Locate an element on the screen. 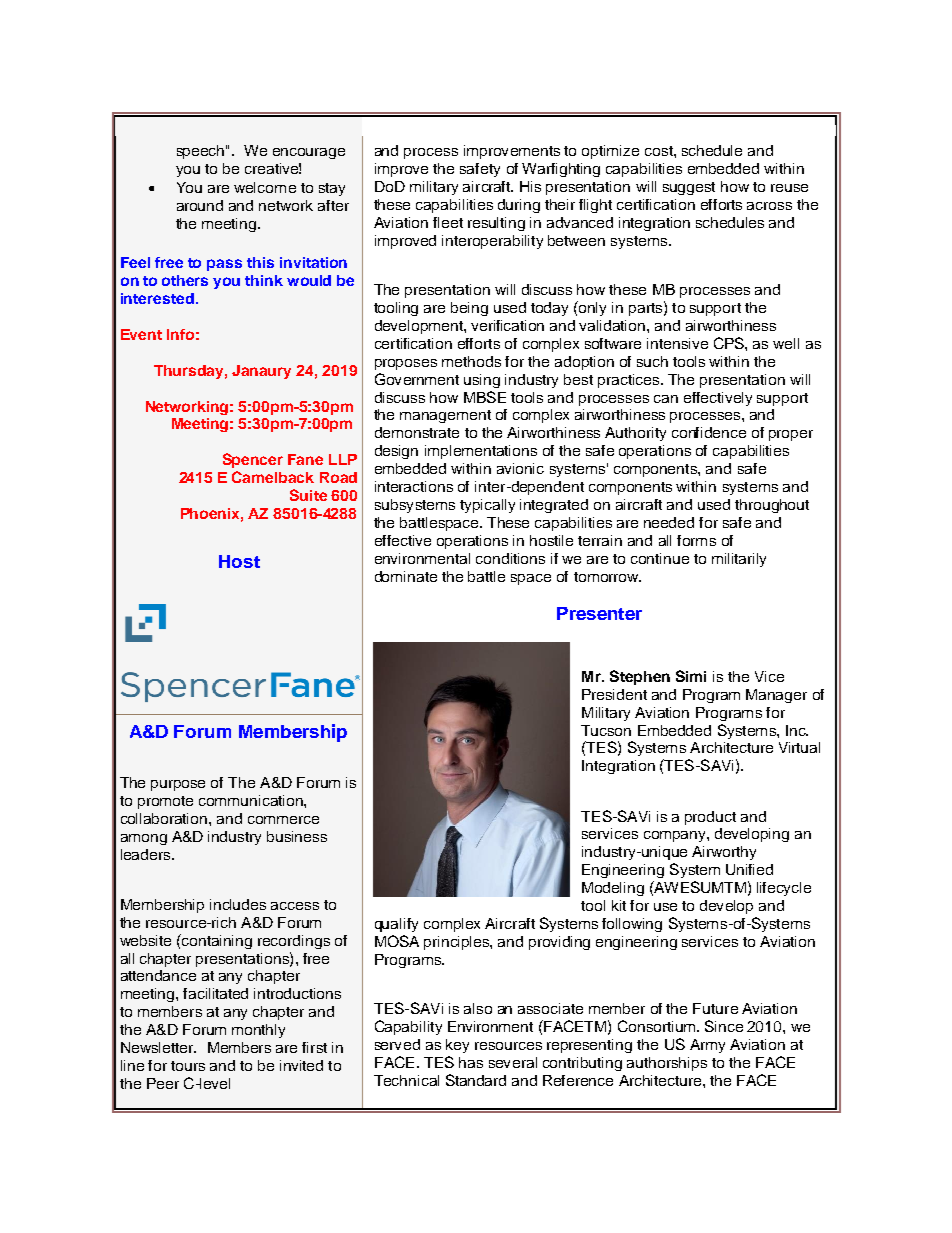  fleet is located at coordinates (448, 222).
